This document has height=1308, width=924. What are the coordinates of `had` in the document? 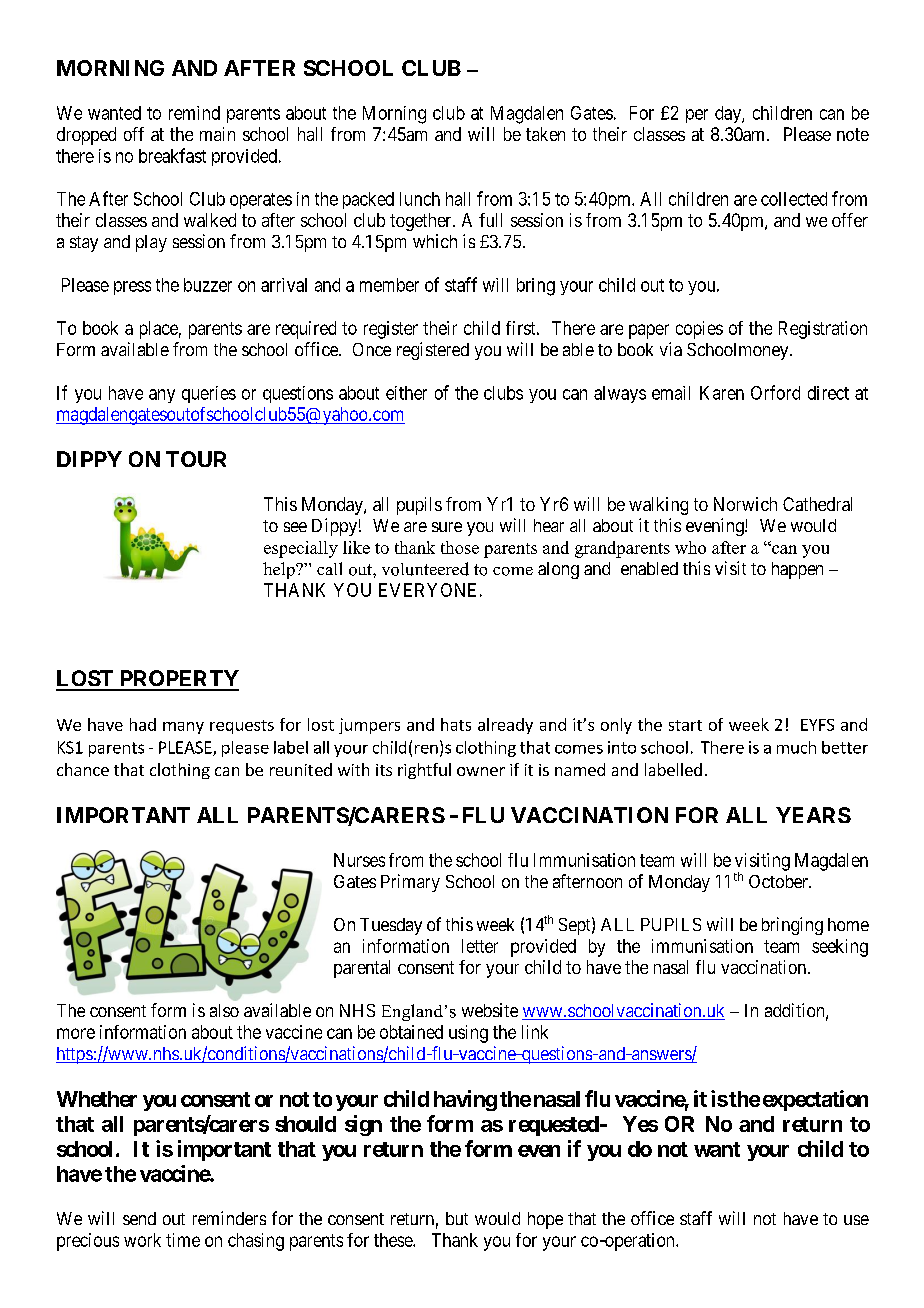 It's located at (143, 724).
